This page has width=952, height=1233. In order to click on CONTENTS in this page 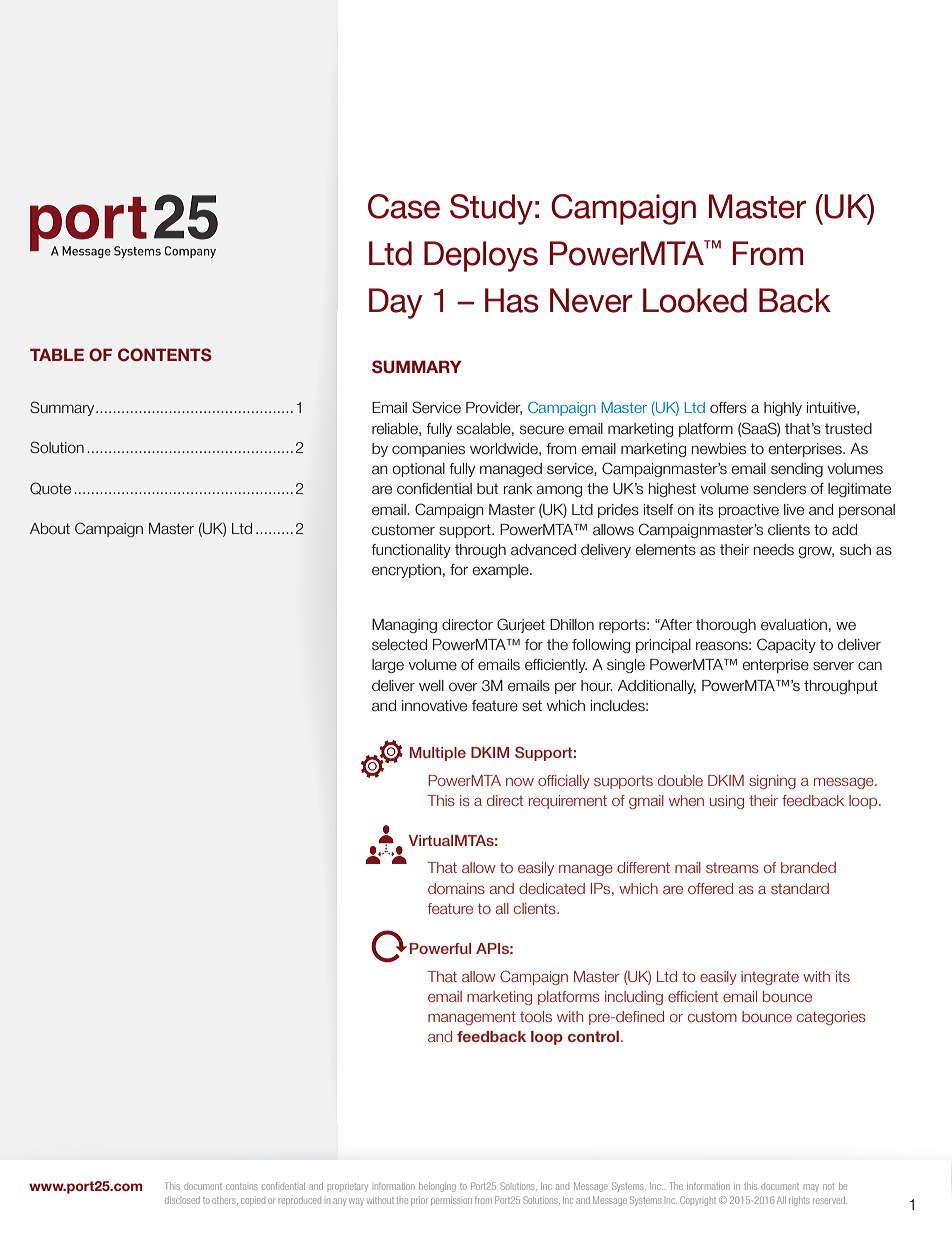, I will do `click(165, 355)`.
